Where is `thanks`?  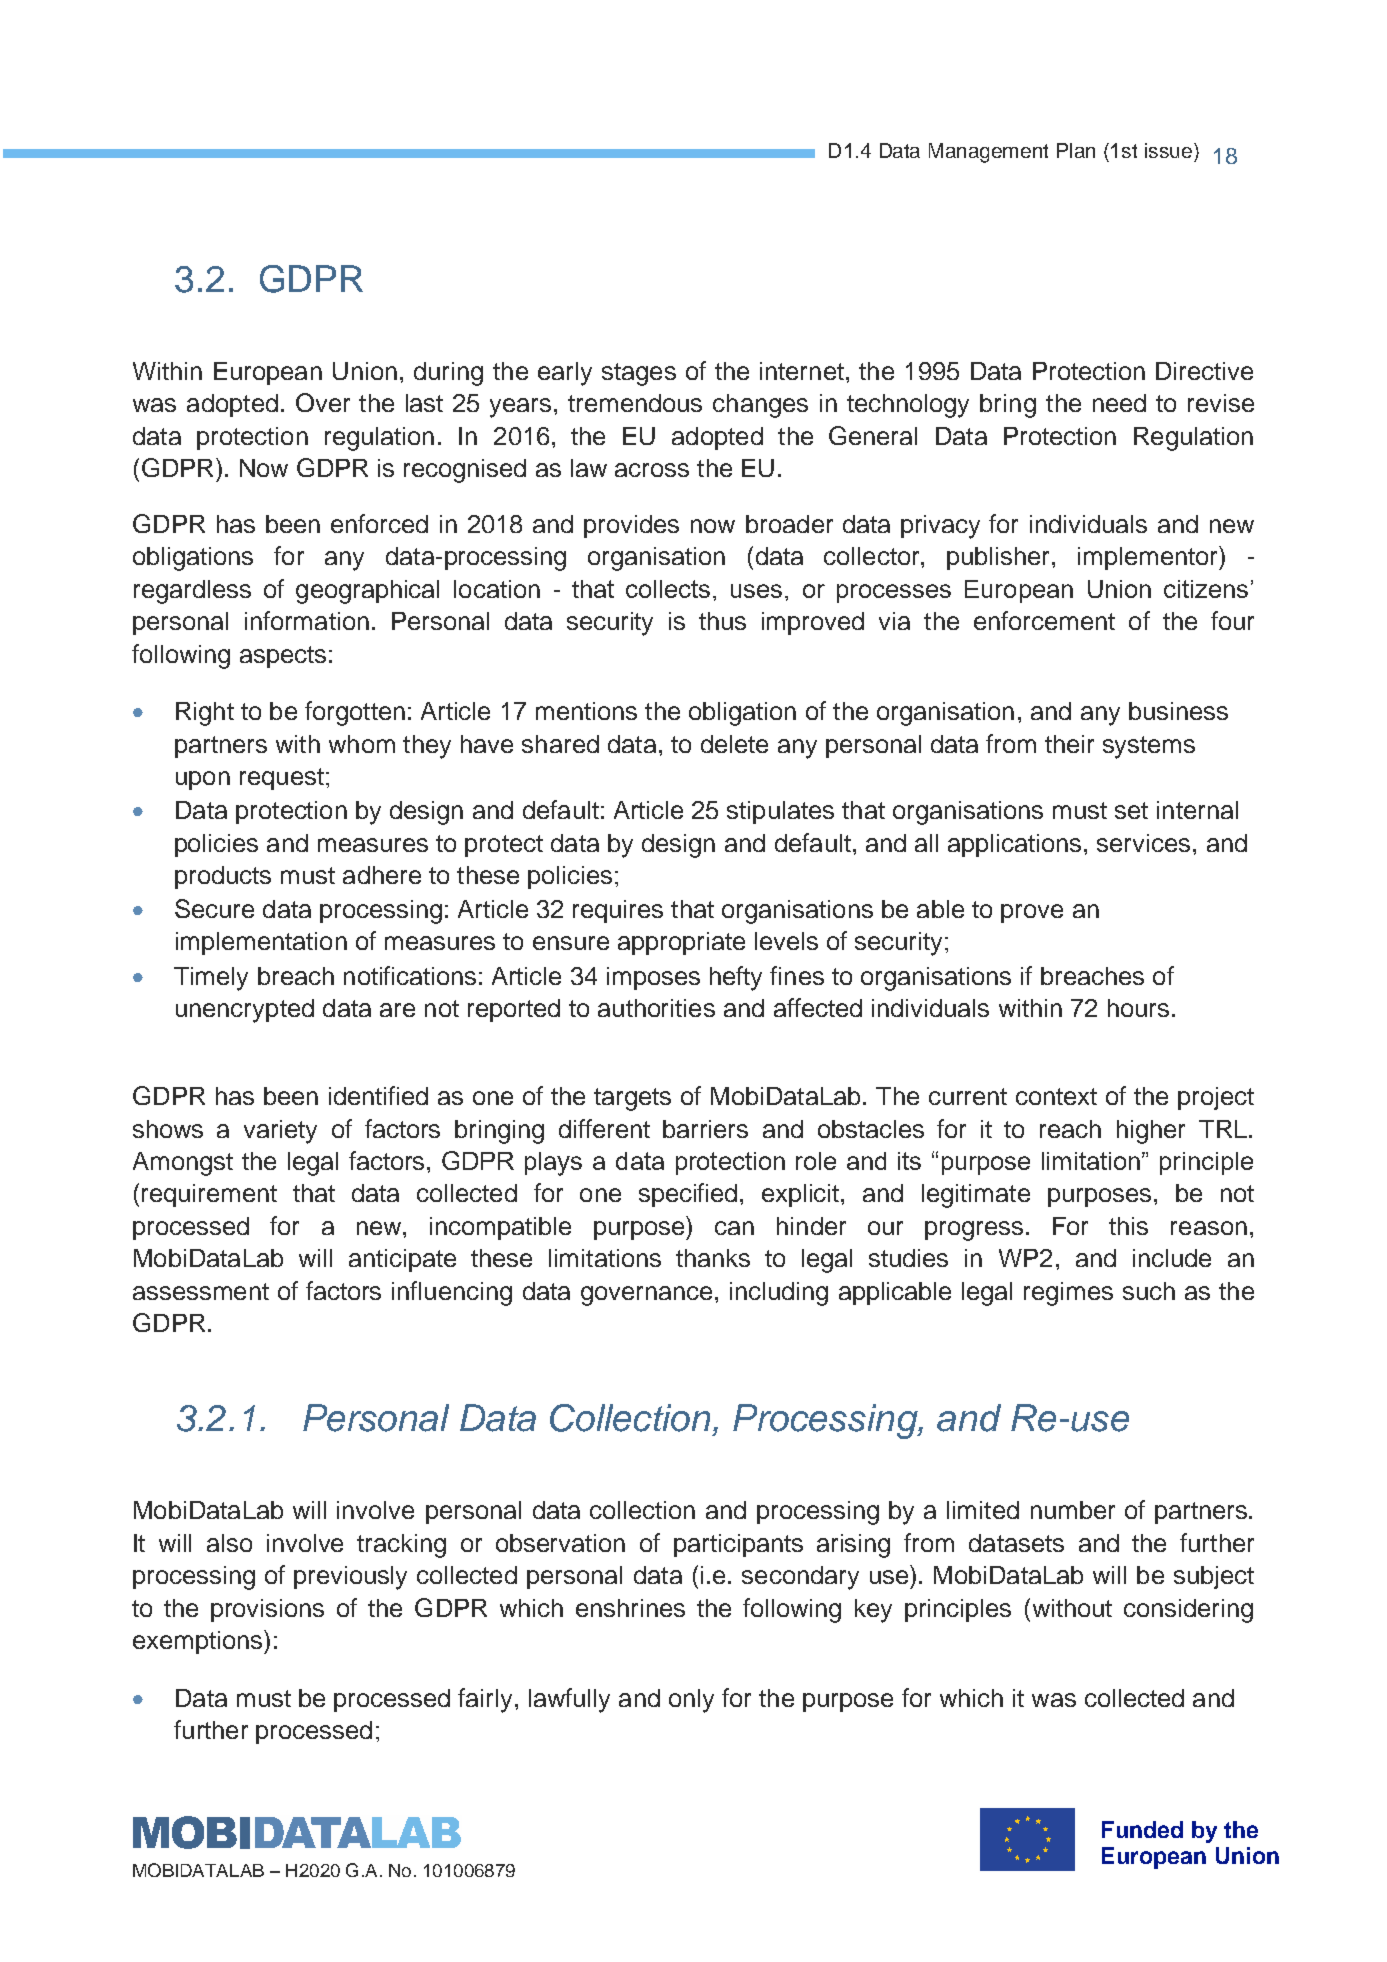 thanks is located at coordinates (713, 1258).
